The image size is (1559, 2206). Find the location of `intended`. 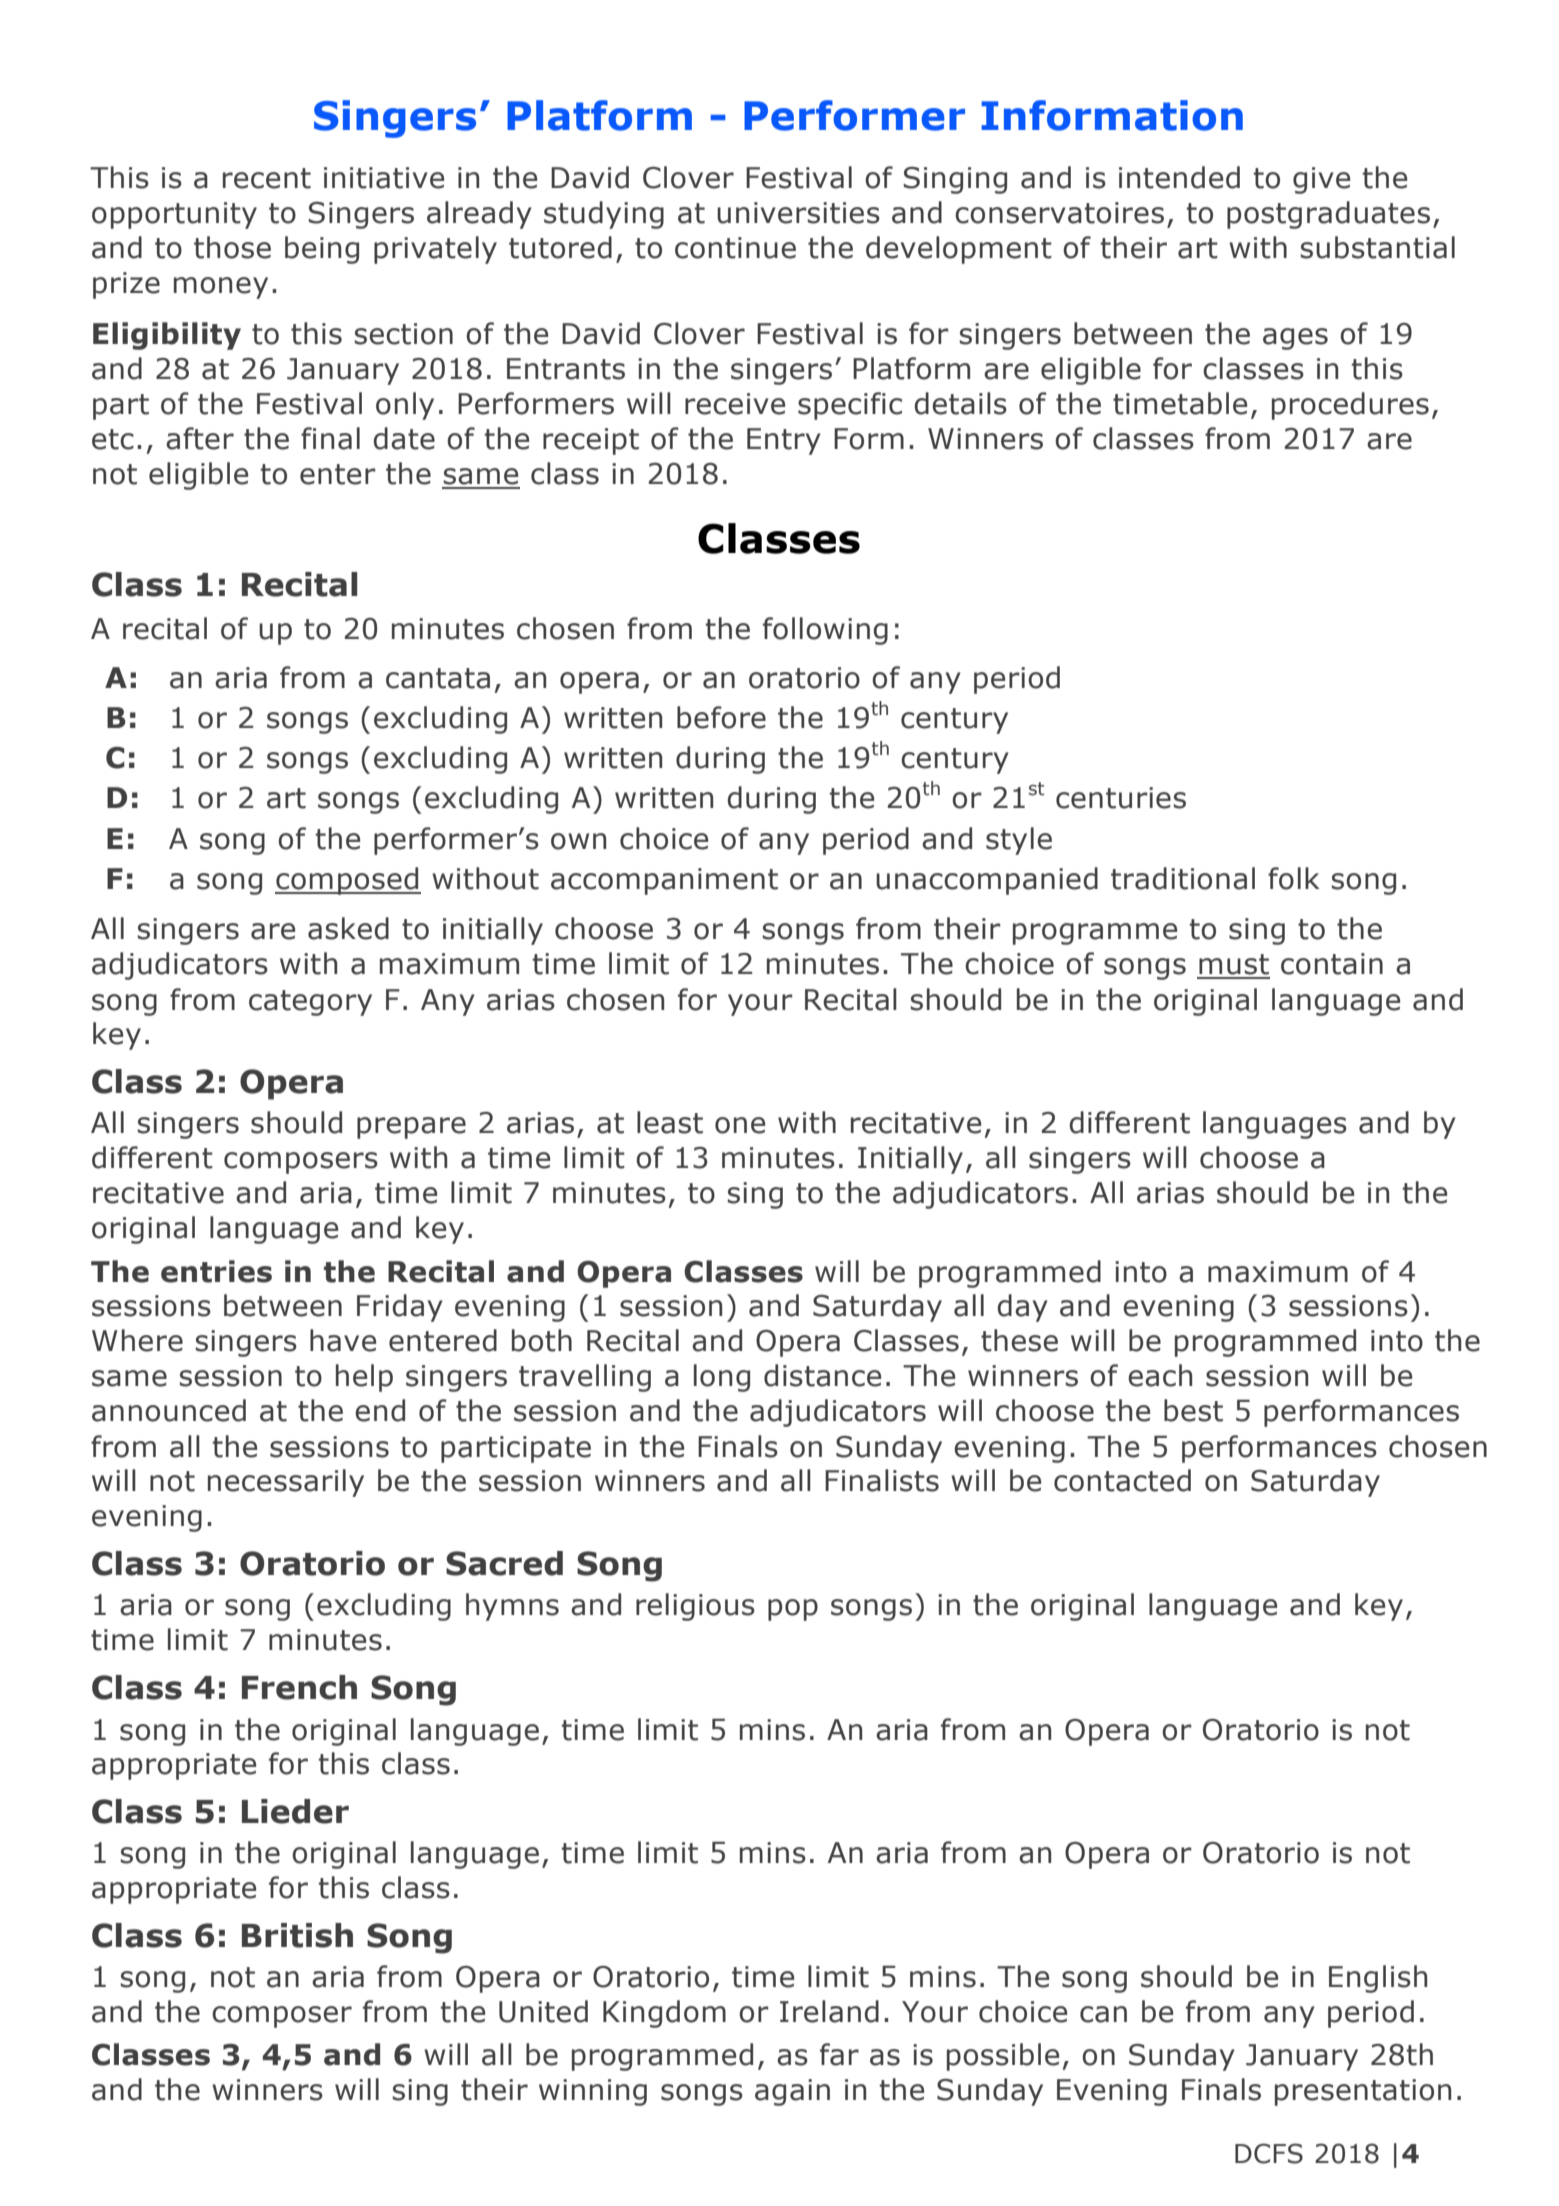

intended is located at coordinates (1179, 177).
